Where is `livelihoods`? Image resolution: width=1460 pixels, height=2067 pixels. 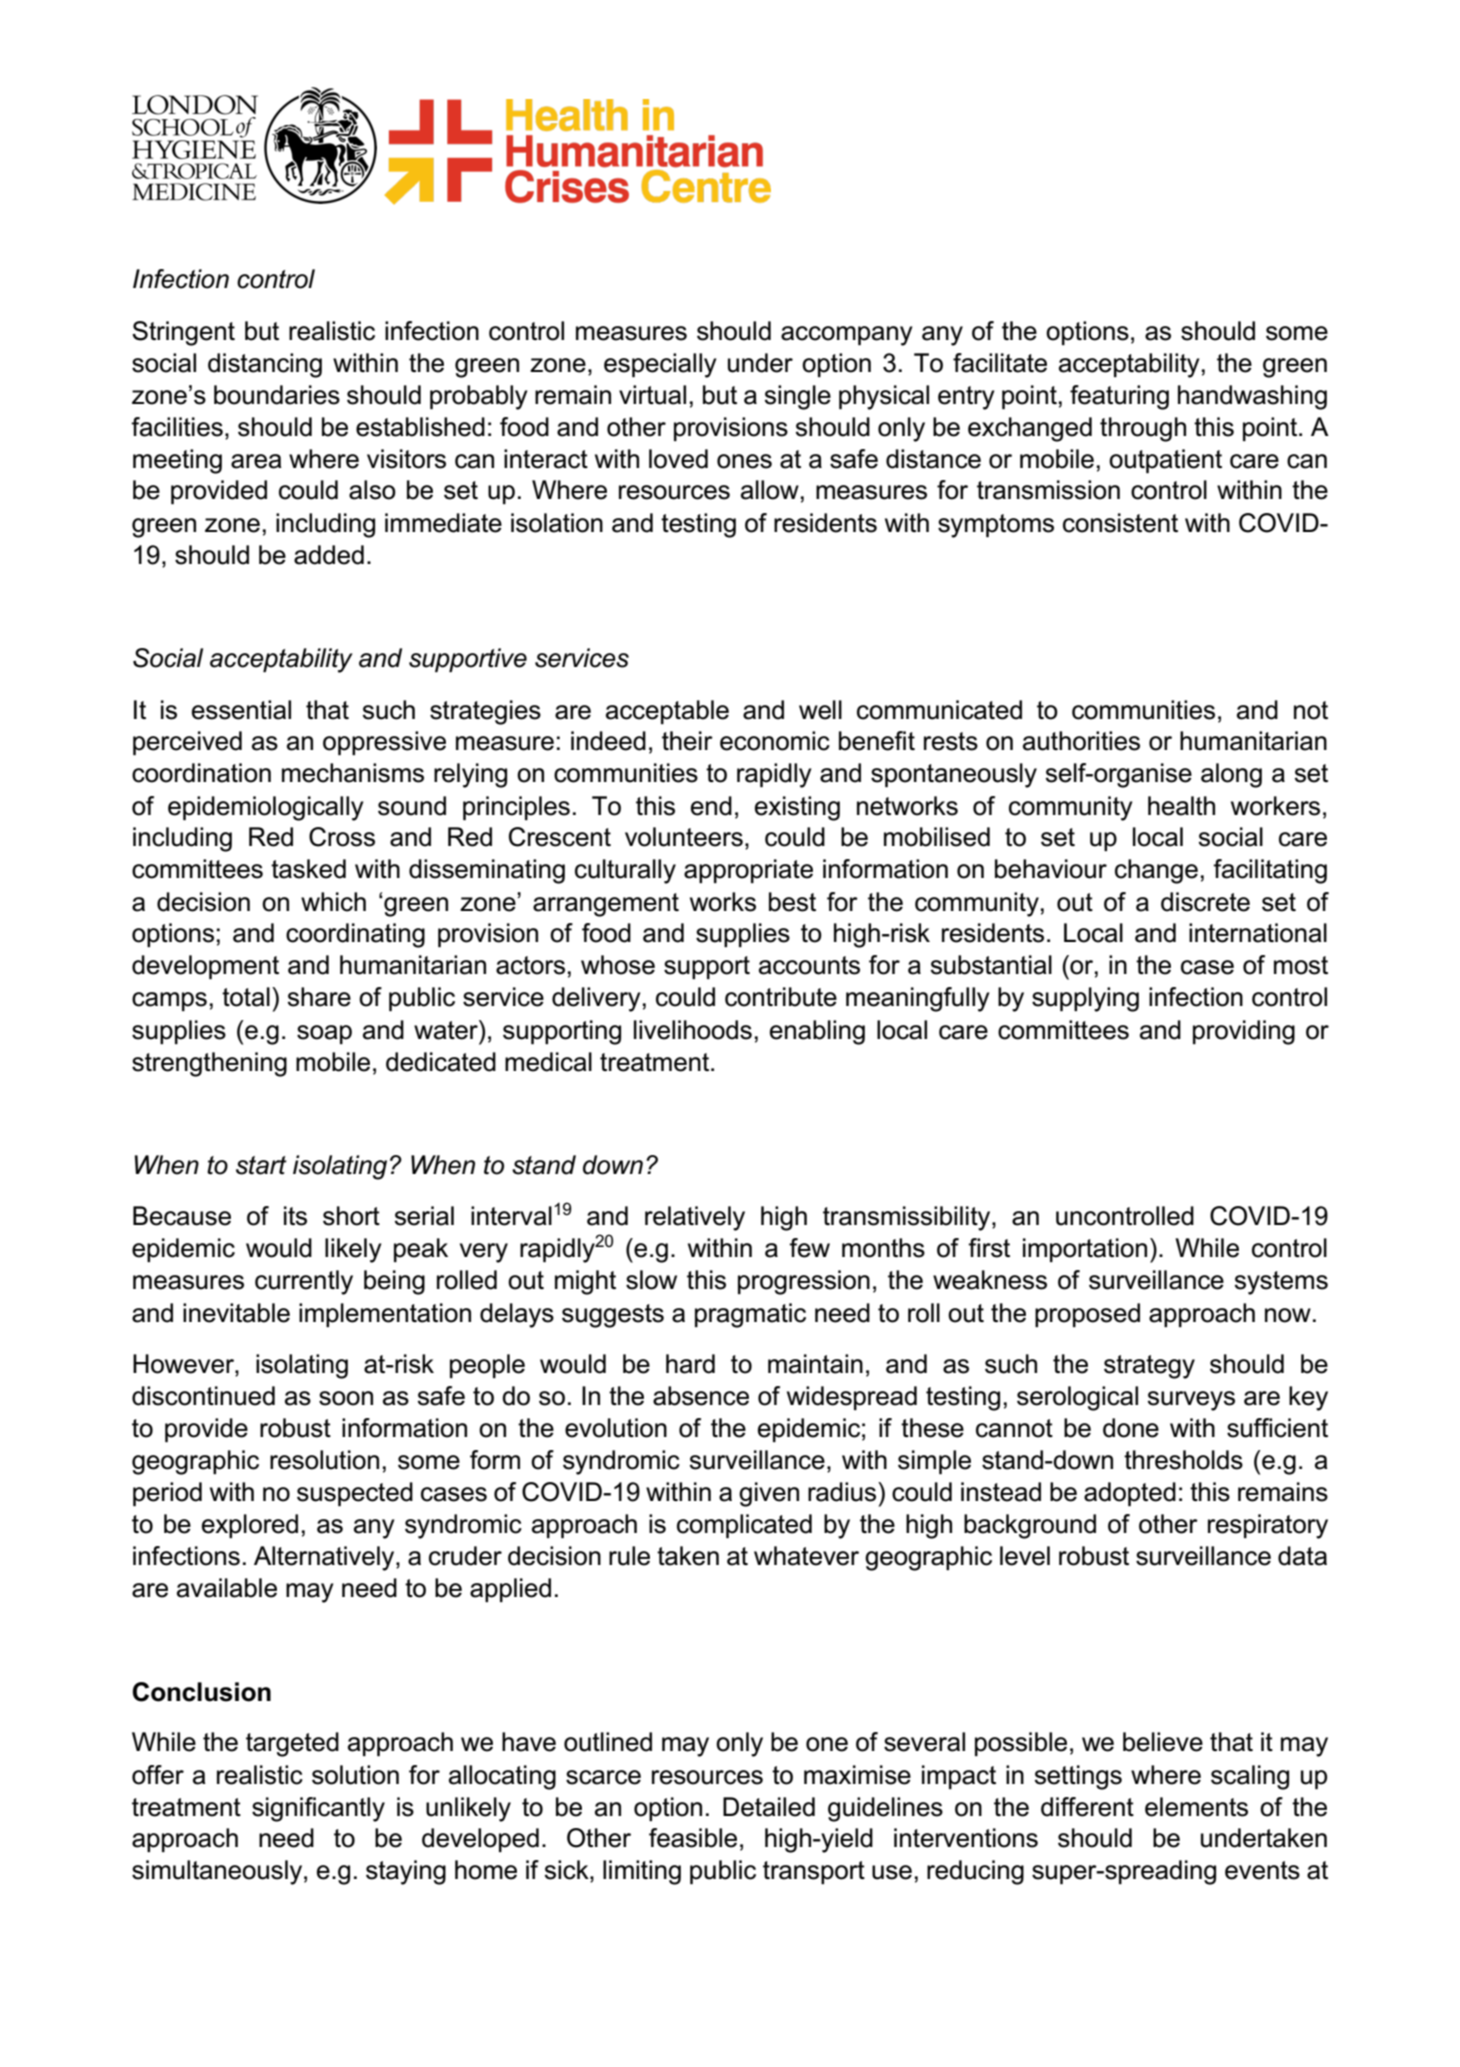
livelihoods is located at coordinates (693, 1030).
